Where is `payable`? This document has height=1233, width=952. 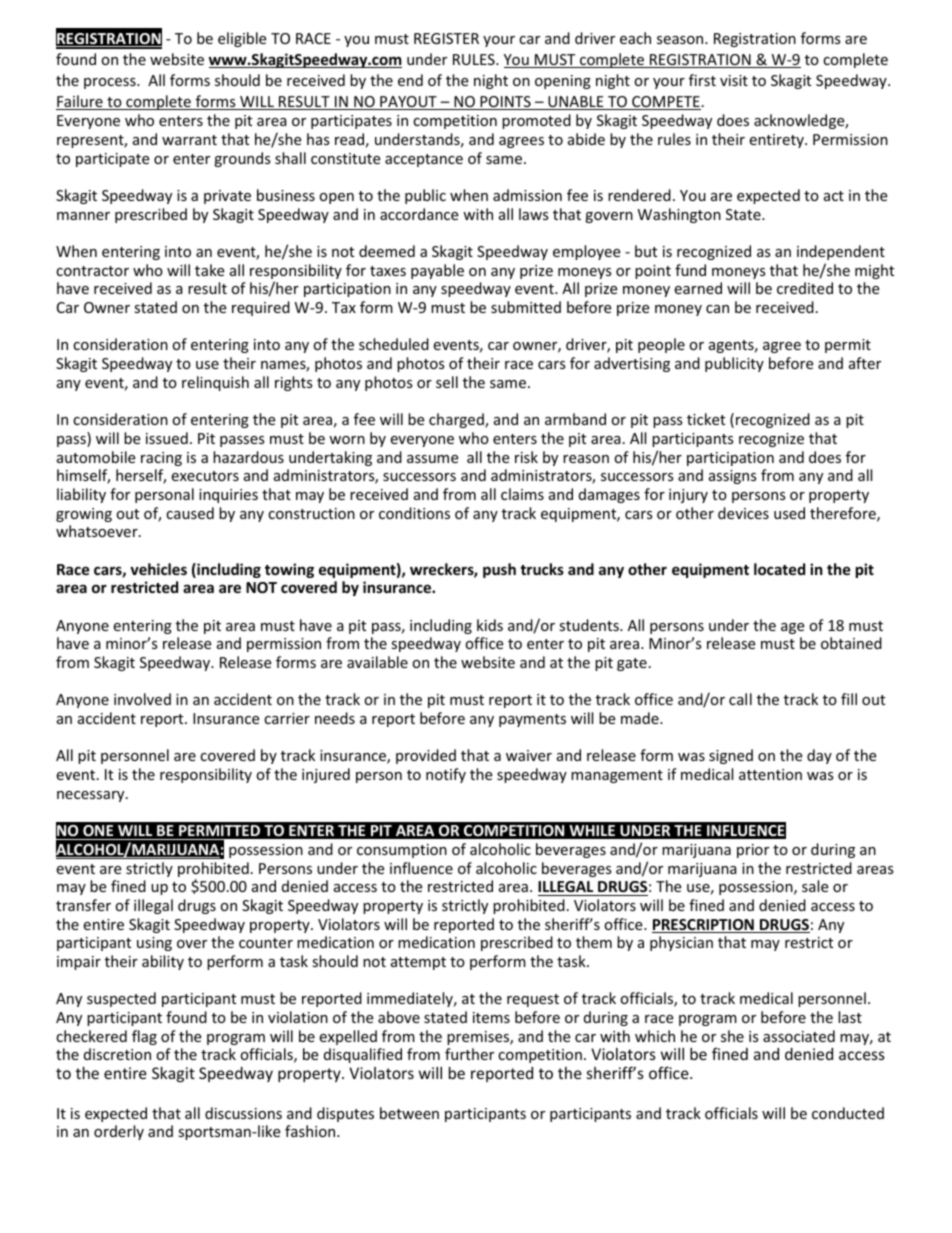 payable is located at coordinates (437, 271).
